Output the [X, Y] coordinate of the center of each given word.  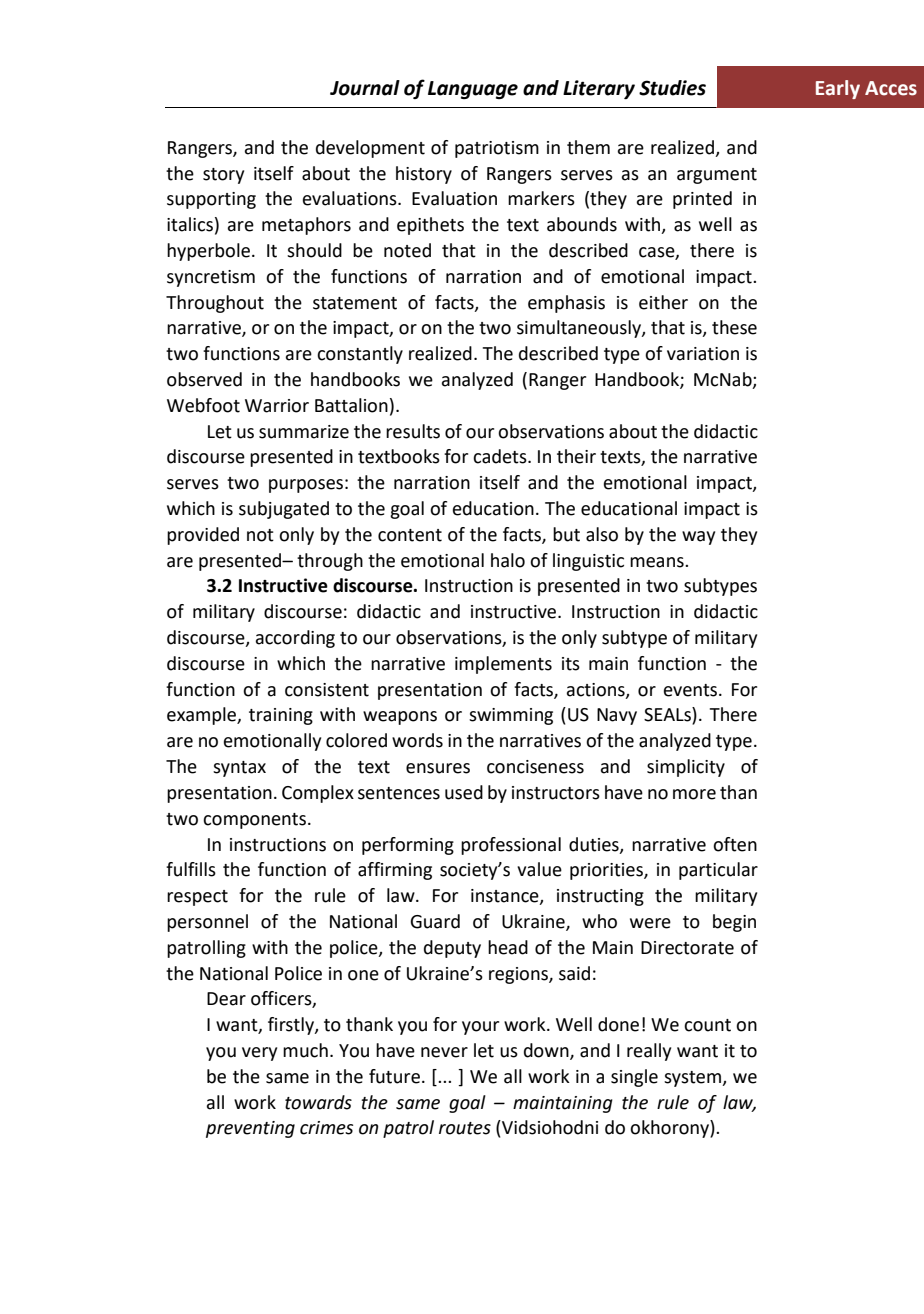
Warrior [277, 406]
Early [838, 89]
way [698, 538]
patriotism [497, 149]
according [295, 639]
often [735, 844]
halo [508, 560]
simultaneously [580, 329]
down [547, 1051]
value [539, 869]
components [254, 821]
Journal [365, 88]
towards [318, 1102]
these [734, 327]
